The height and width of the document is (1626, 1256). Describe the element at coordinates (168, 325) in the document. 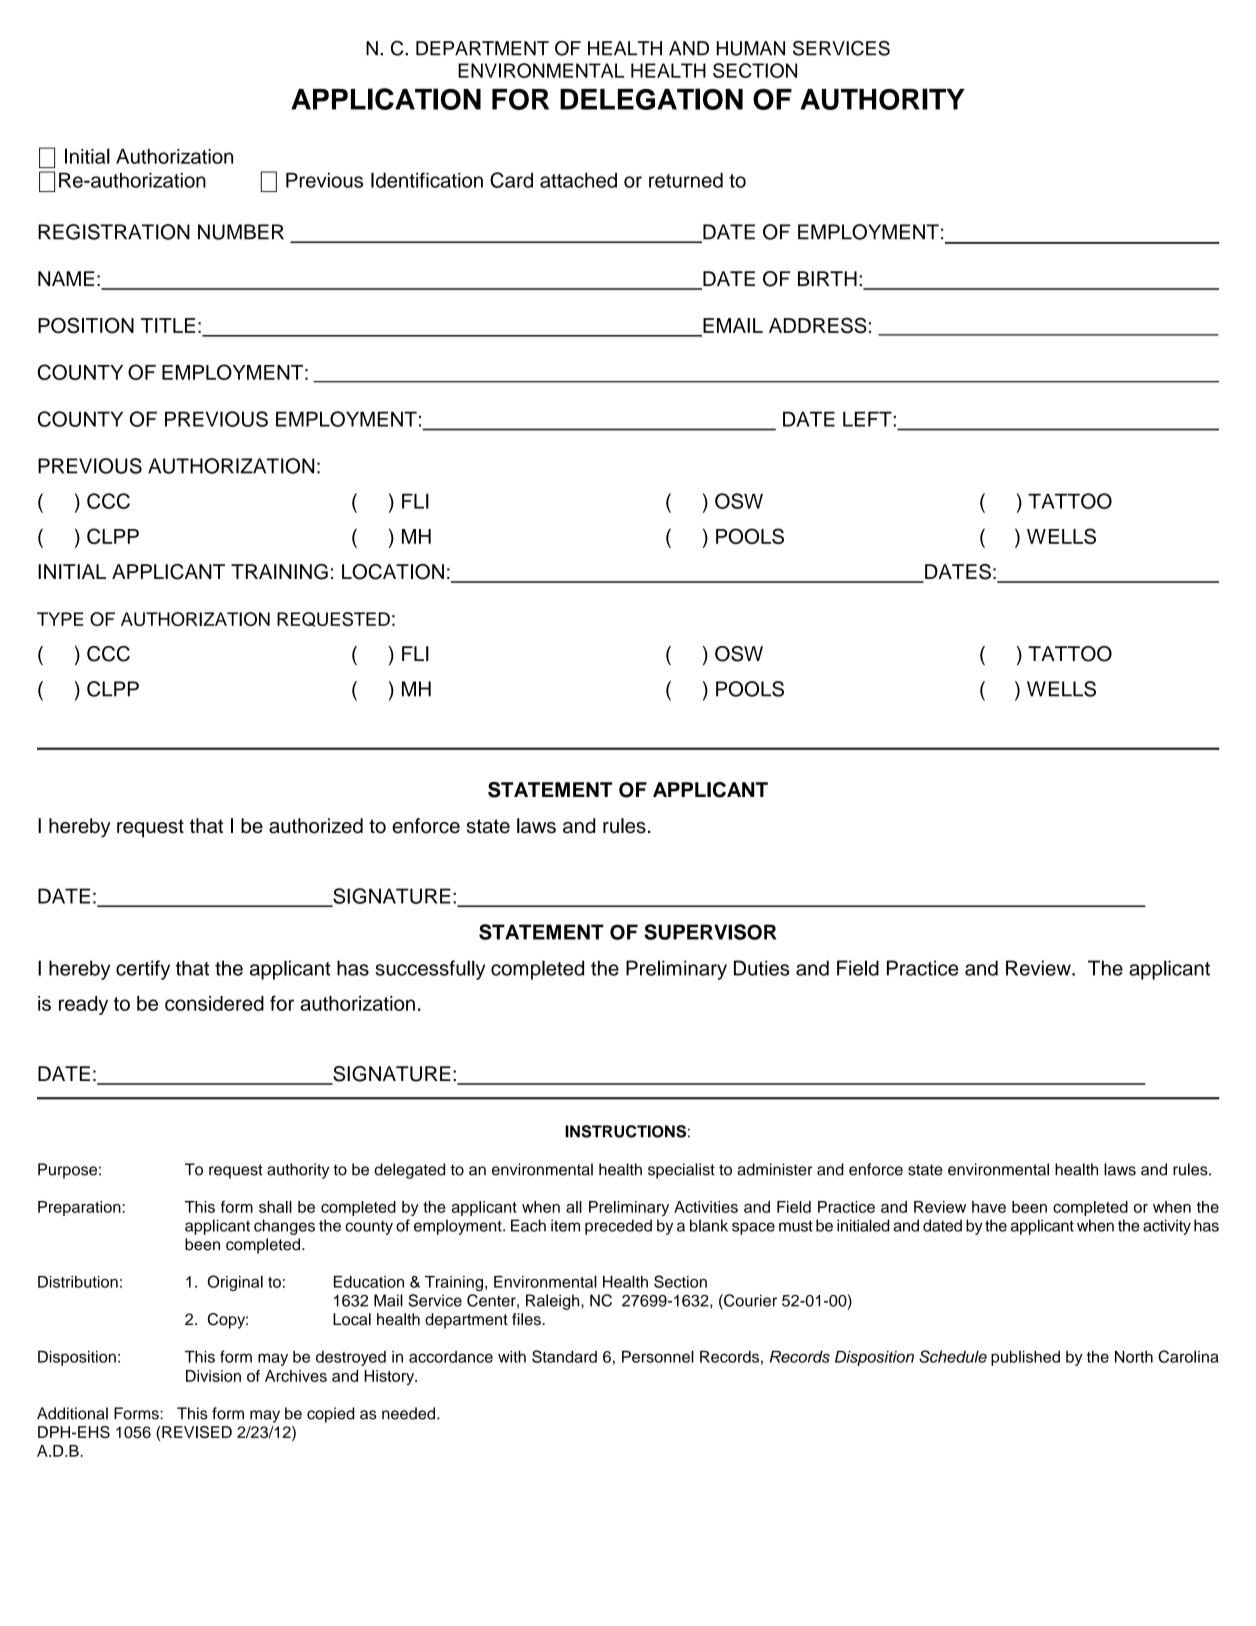

I see `TITLE` at that location.
